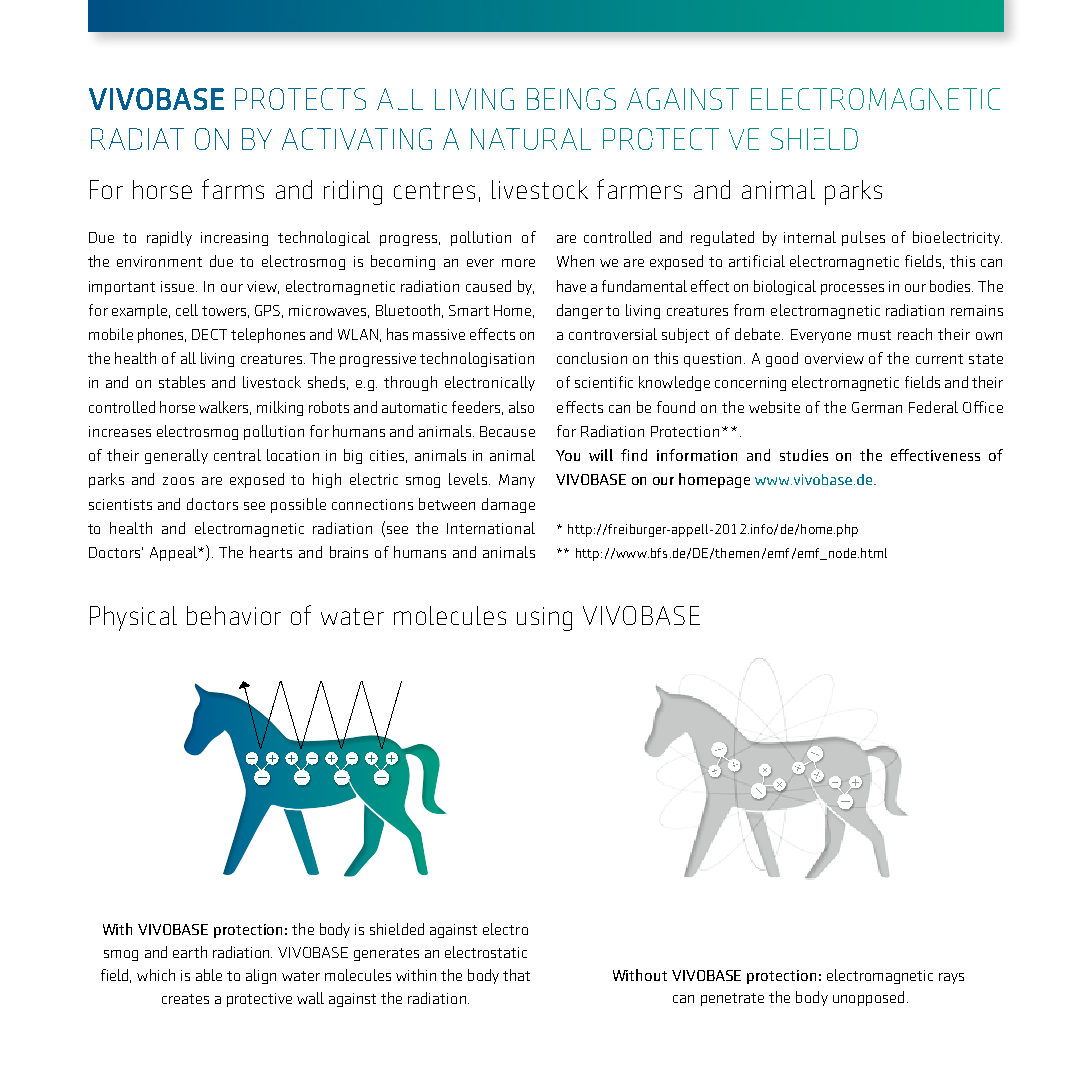 The width and height of the document is (1092, 1092). I want to click on NATURAL, so click(531, 139).
